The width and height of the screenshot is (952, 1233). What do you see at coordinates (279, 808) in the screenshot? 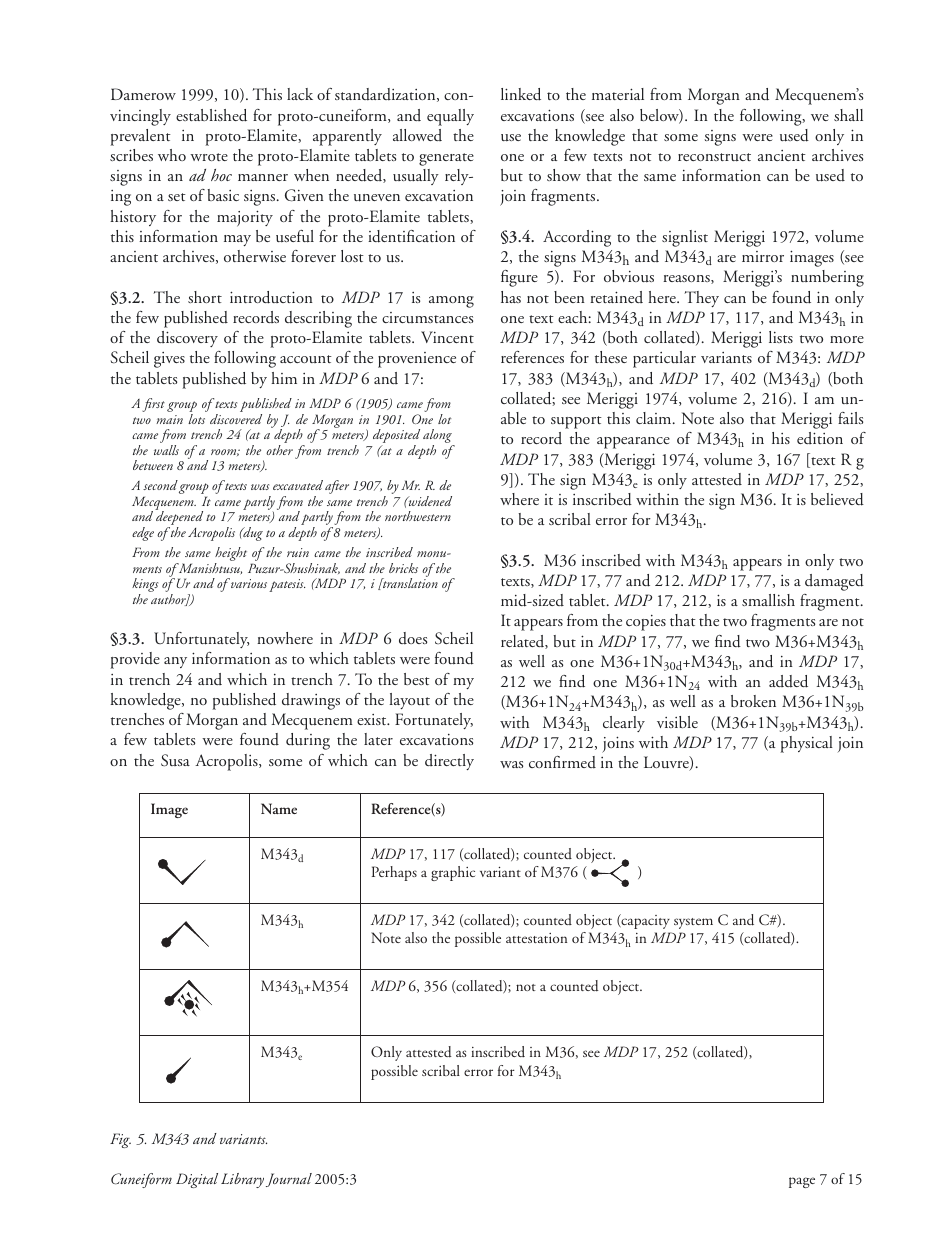
I see `Name` at bounding box center [279, 808].
